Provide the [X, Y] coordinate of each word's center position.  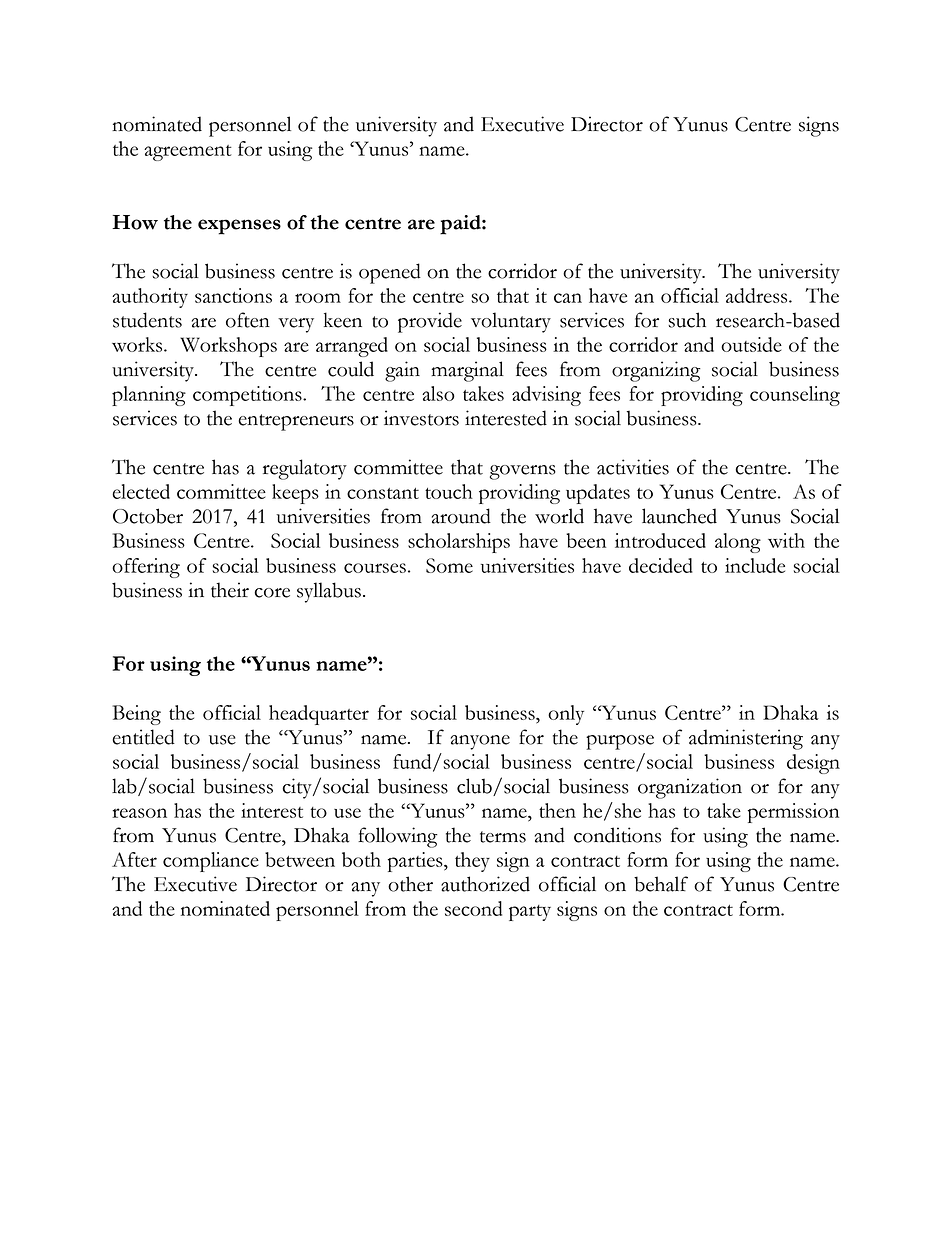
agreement [188, 153]
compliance [211, 862]
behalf [661, 884]
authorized [485, 884]
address [758, 295]
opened [390, 273]
